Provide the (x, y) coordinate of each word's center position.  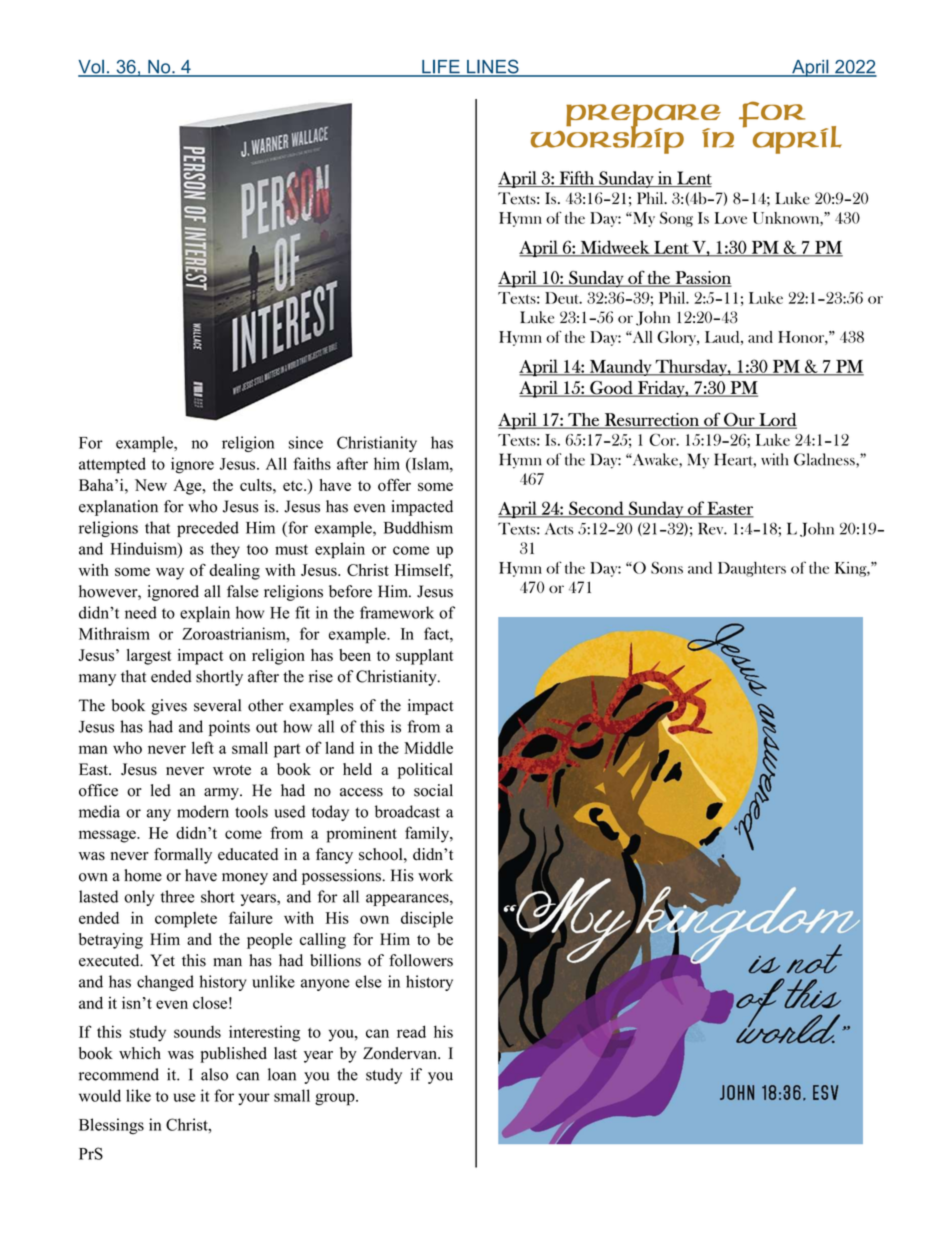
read (411, 1031)
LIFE (441, 68)
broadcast (407, 811)
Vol (92, 68)
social (433, 790)
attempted (112, 465)
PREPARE (643, 116)
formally (183, 856)
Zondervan (401, 1053)
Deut (563, 298)
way (170, 573)
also (214, 1074)
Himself (424, 570)
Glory (678, 338)
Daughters (752, 569)
